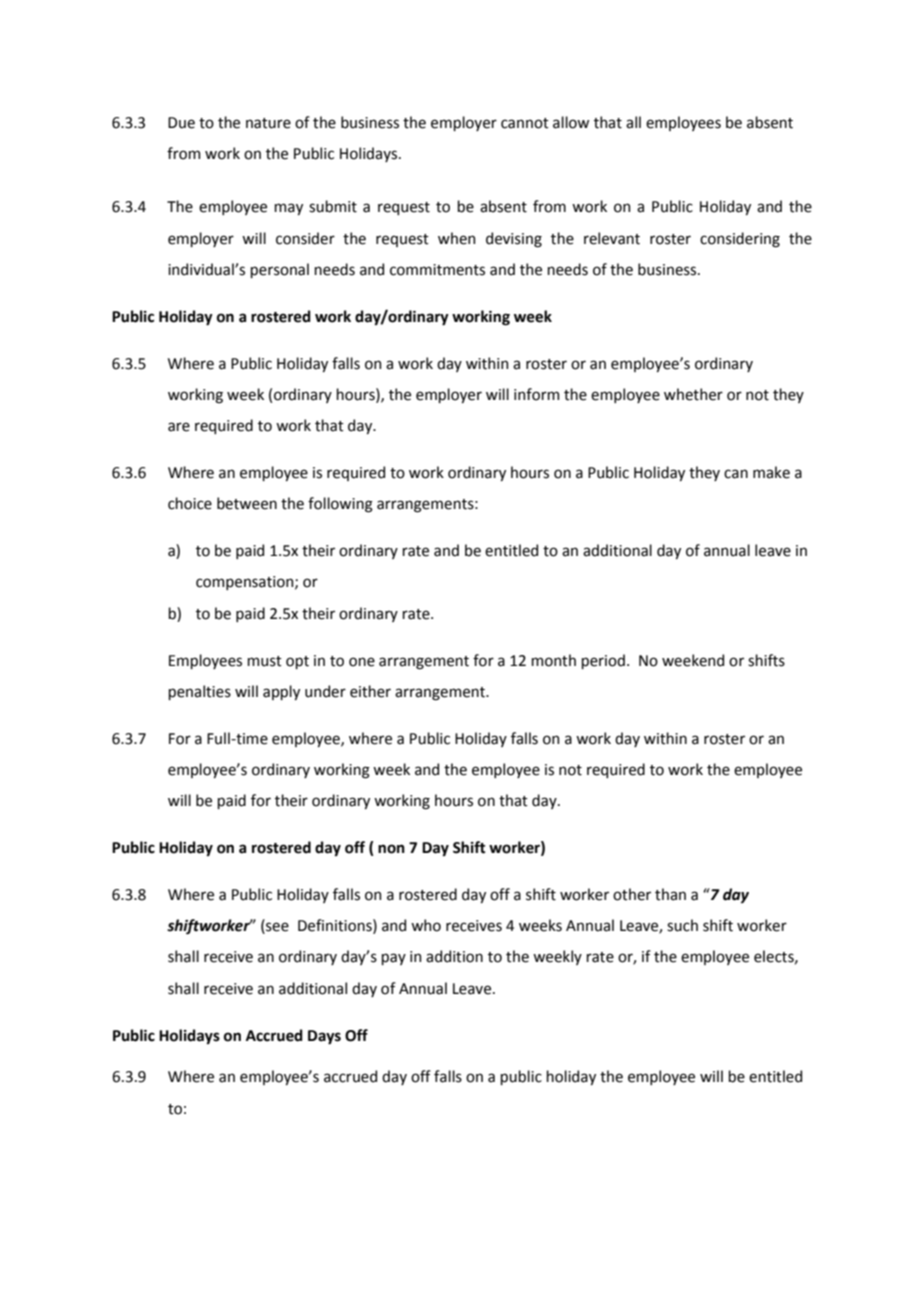 Image resolution: width=924 pixels, height=1308 pixels. What do you see at coordinates (370, 691) in the screenshot?
I see `either` at bounding box center [370, 691].
